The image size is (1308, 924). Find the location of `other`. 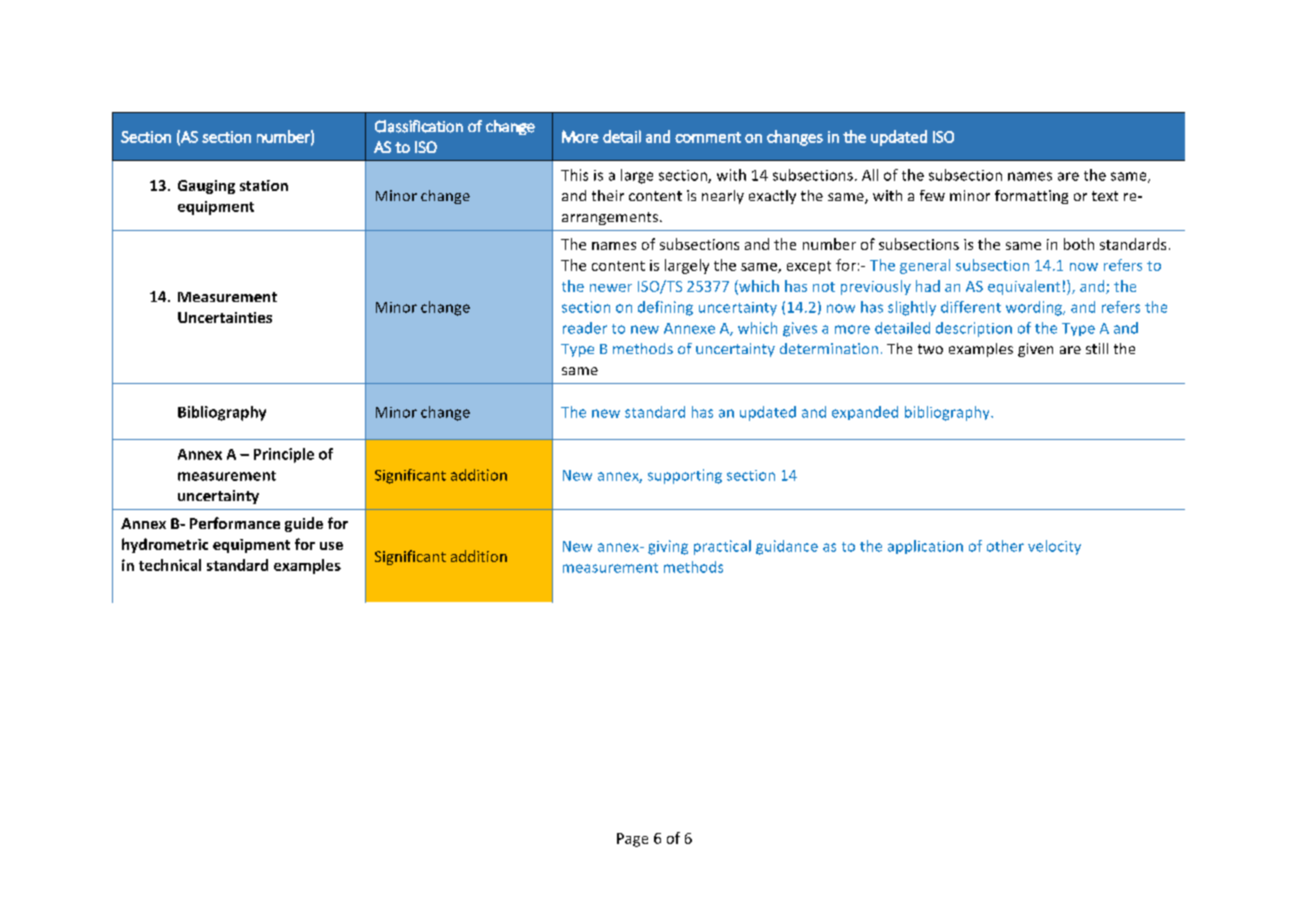

other is located at coordinates (1005, 546).
